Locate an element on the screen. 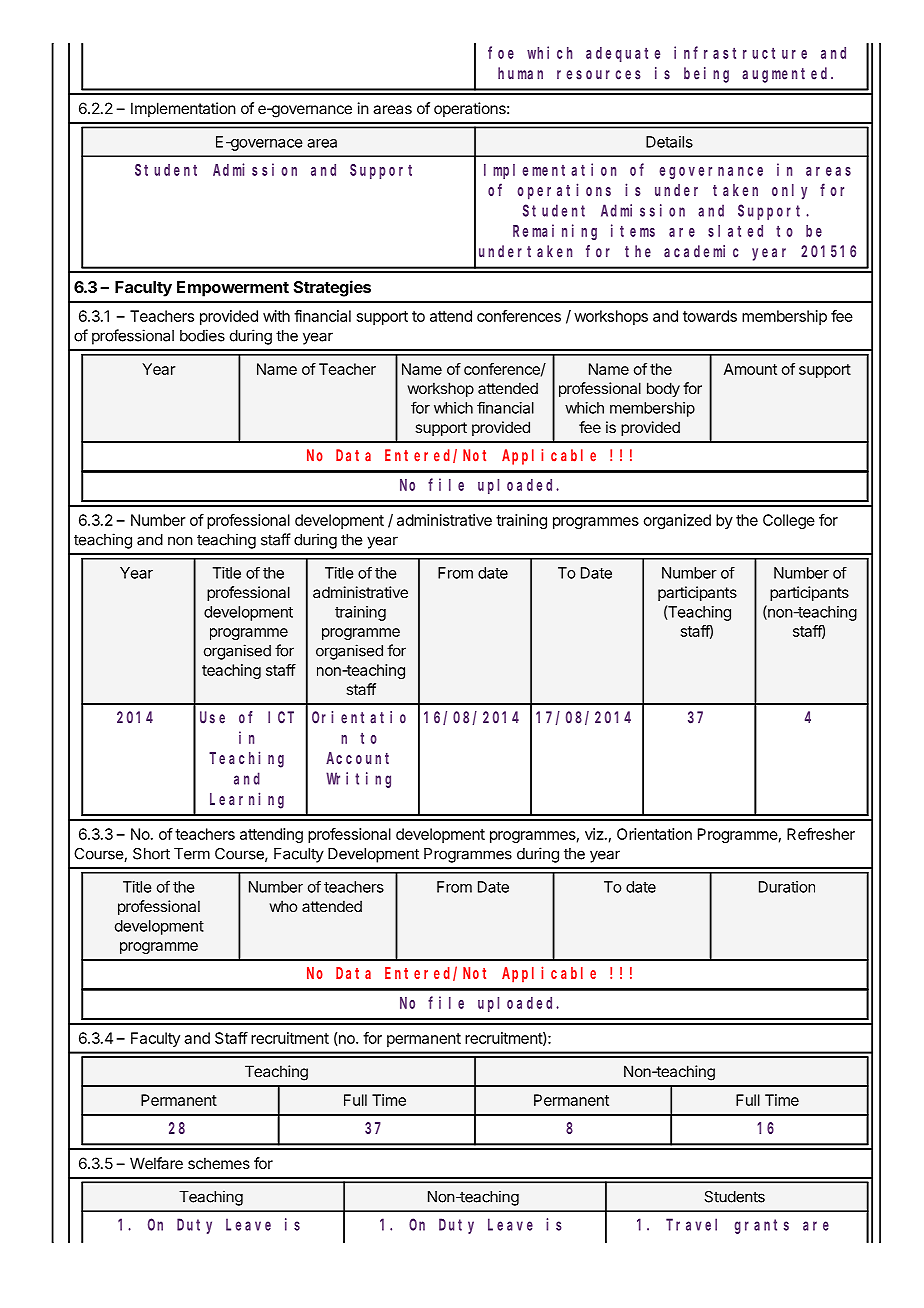 Image resolution: width=924 pixels, height=1308 pixels. human is located at coordinates (520, 73).
